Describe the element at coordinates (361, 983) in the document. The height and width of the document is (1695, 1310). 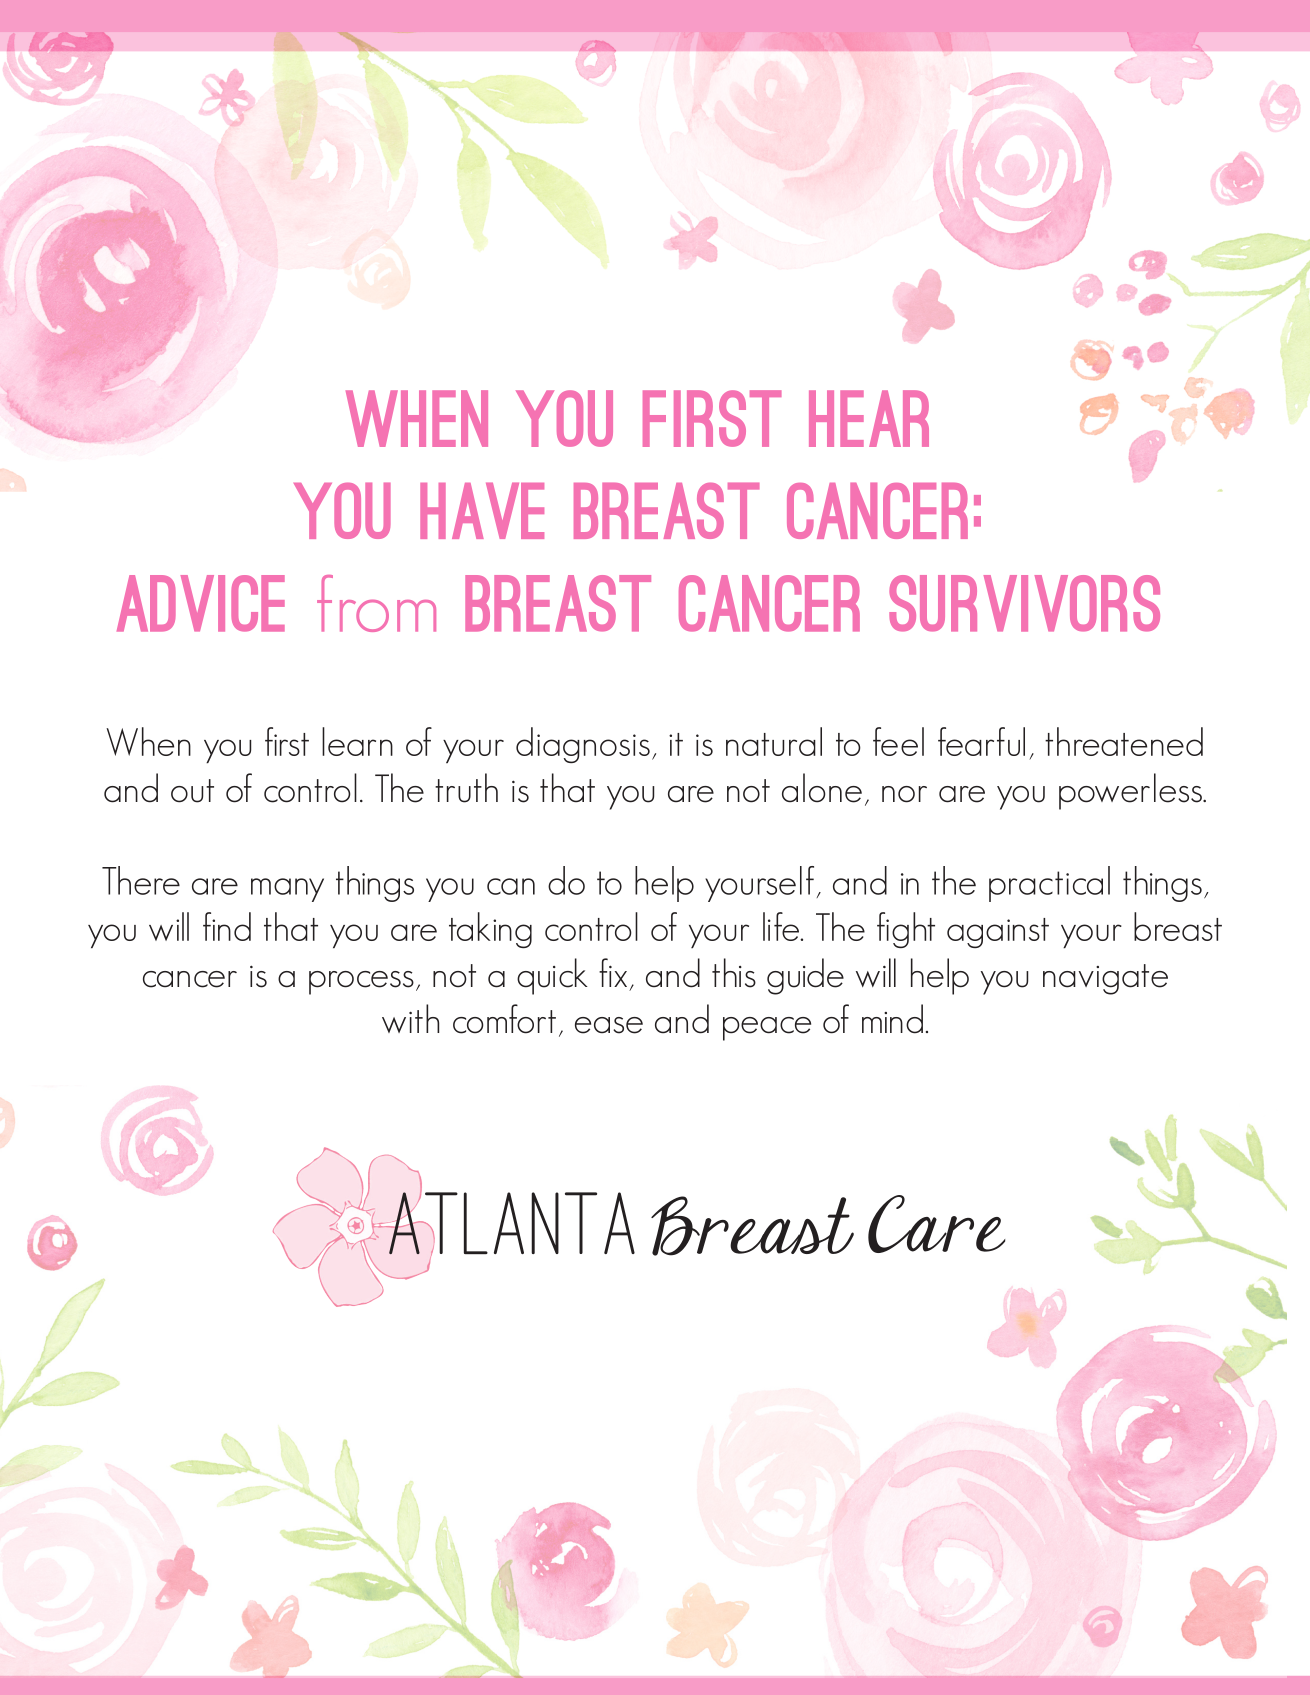
I see `process` at that location.
